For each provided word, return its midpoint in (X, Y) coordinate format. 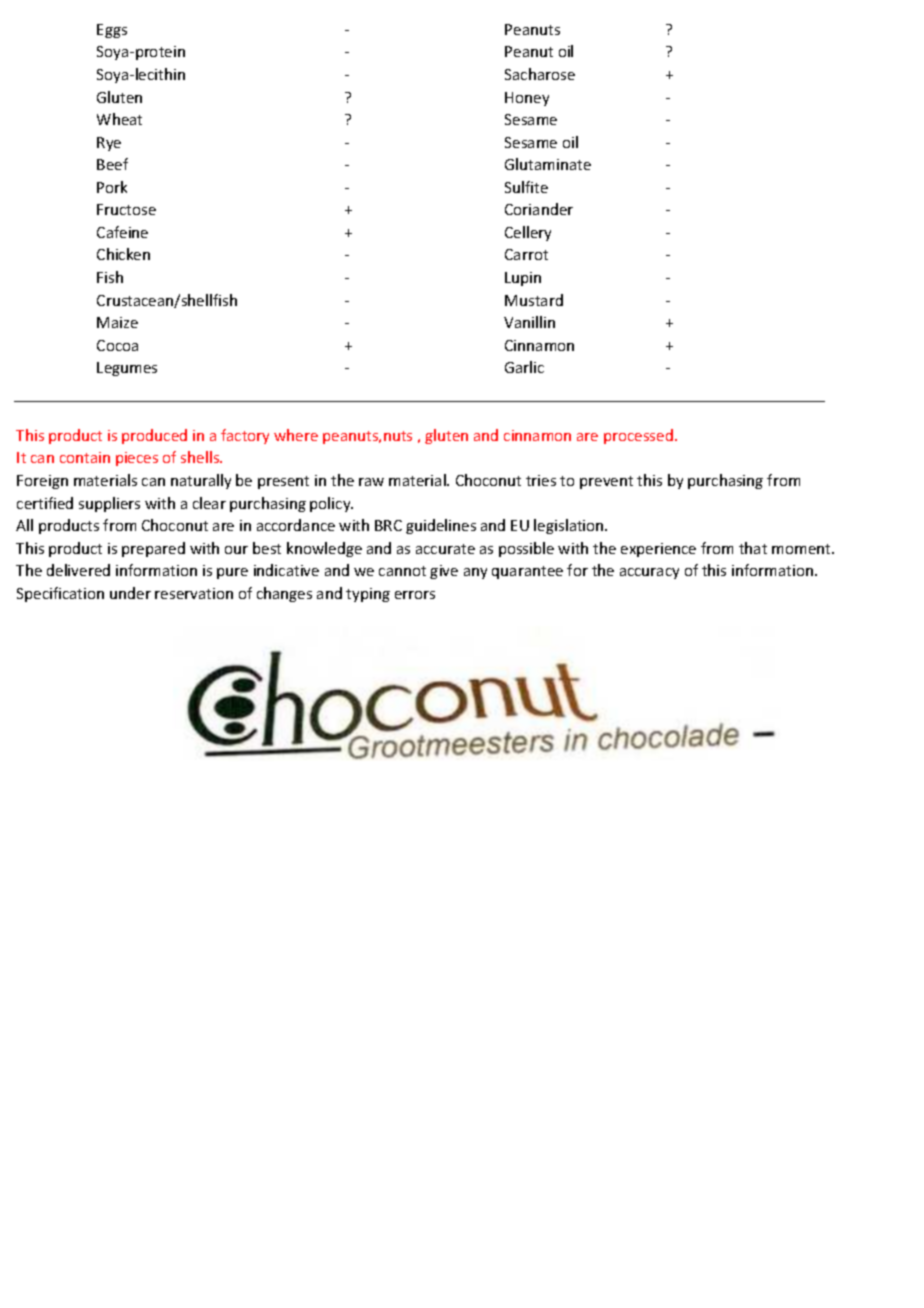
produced (154, 436)
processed (638, 436)
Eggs (112, 31)
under (130, 593)
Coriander (539, 209)
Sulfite (526, 187)
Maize (117, 322)
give (444, 572)
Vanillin (529, 322)
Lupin (523, 279)
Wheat (119, 119)
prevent (606, 482)
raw (371, 482)
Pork (112, 187)
